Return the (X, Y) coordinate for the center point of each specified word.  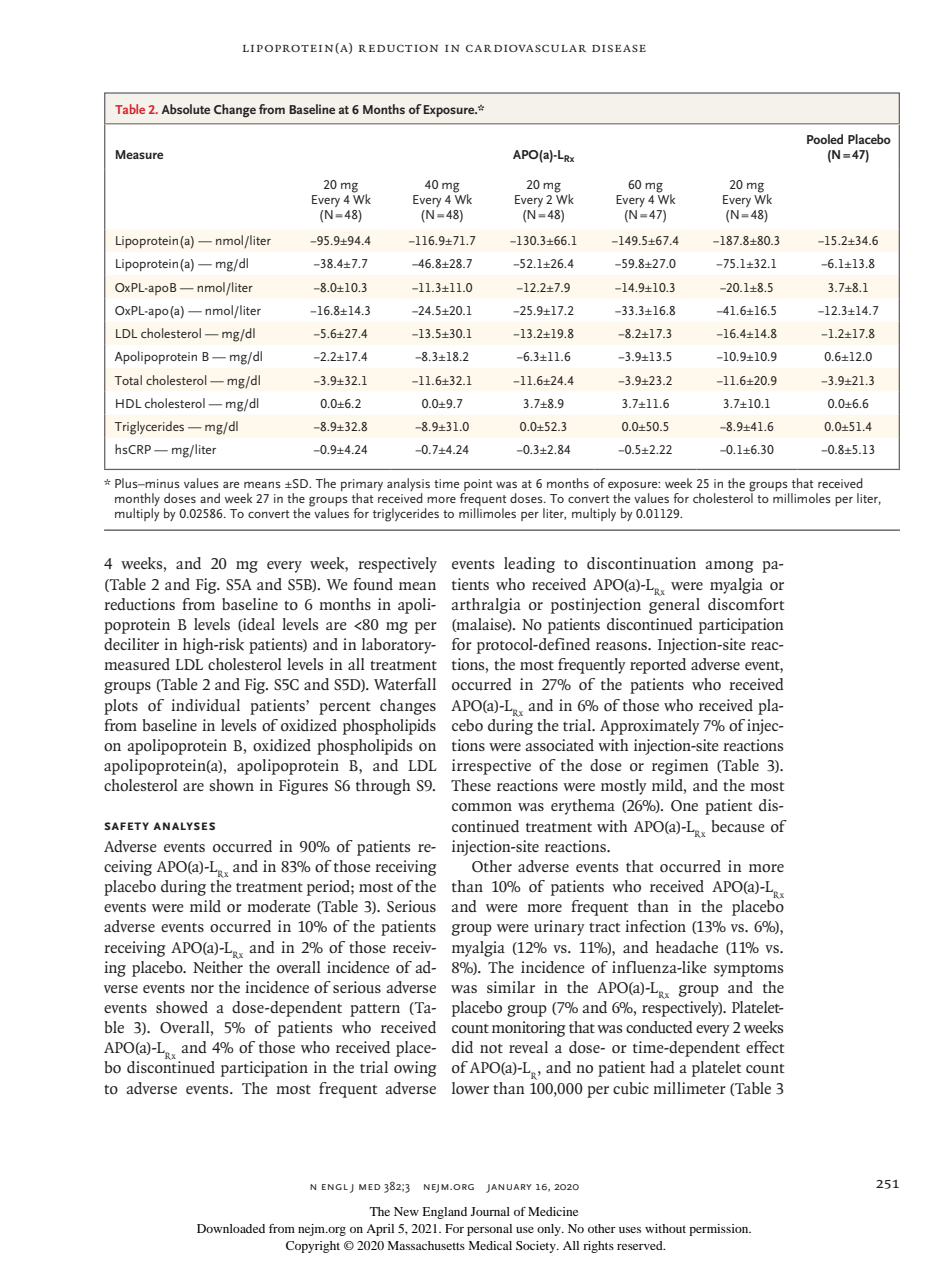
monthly (137, 501)
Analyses (184, 826)
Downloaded (231, 1228)
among (729, 567)
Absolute (186, 109)
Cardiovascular (526, 48)
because (738, 826)
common (482, 807)
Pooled (825, 139)
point (478, 485)
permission (720, 1230)
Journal (490, 1211)
